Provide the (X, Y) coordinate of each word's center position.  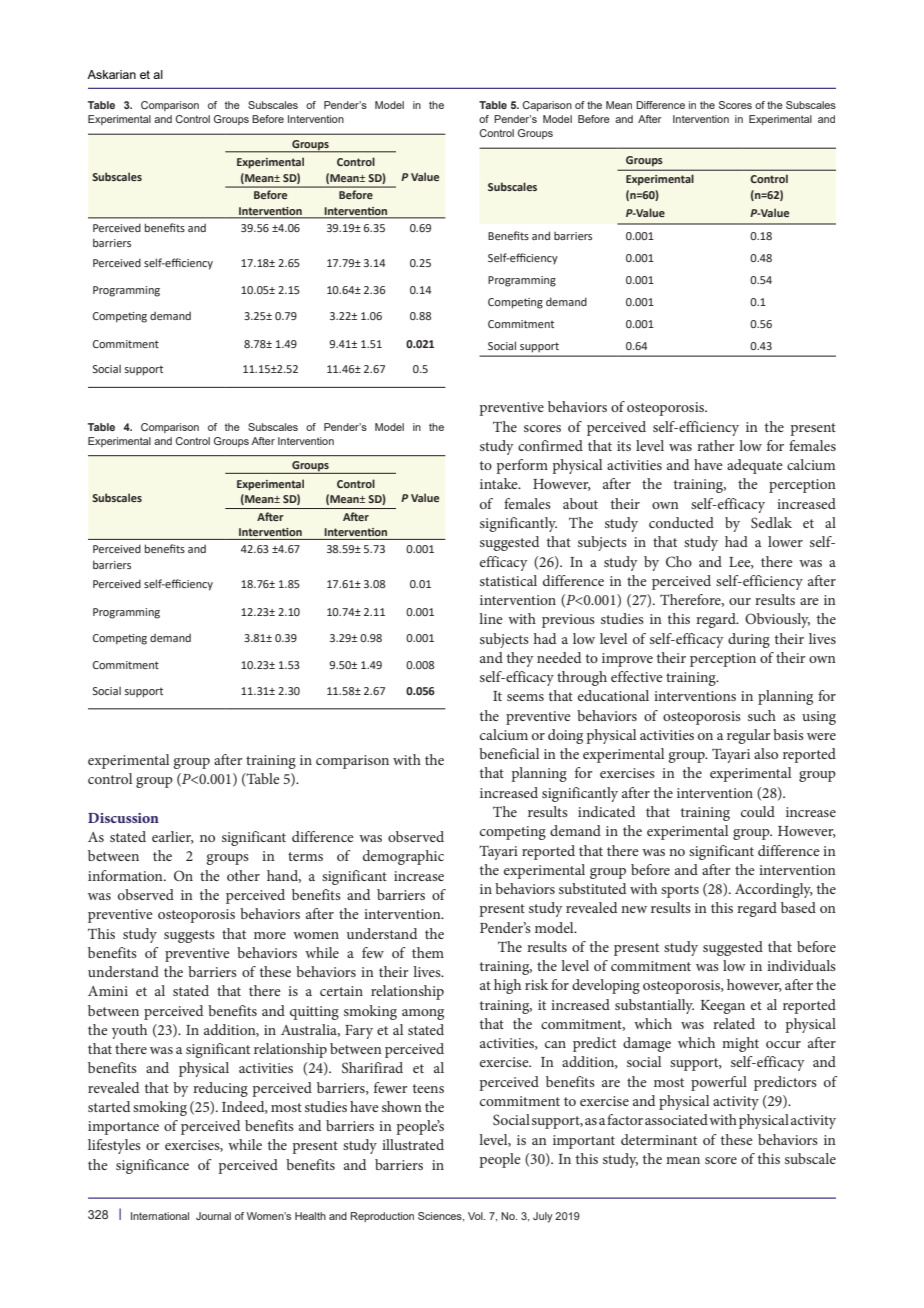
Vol (476, 1216)
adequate (755, 466)
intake (500, 483)
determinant (659, 1139)
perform (522, 466)
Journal (213, 1216)
